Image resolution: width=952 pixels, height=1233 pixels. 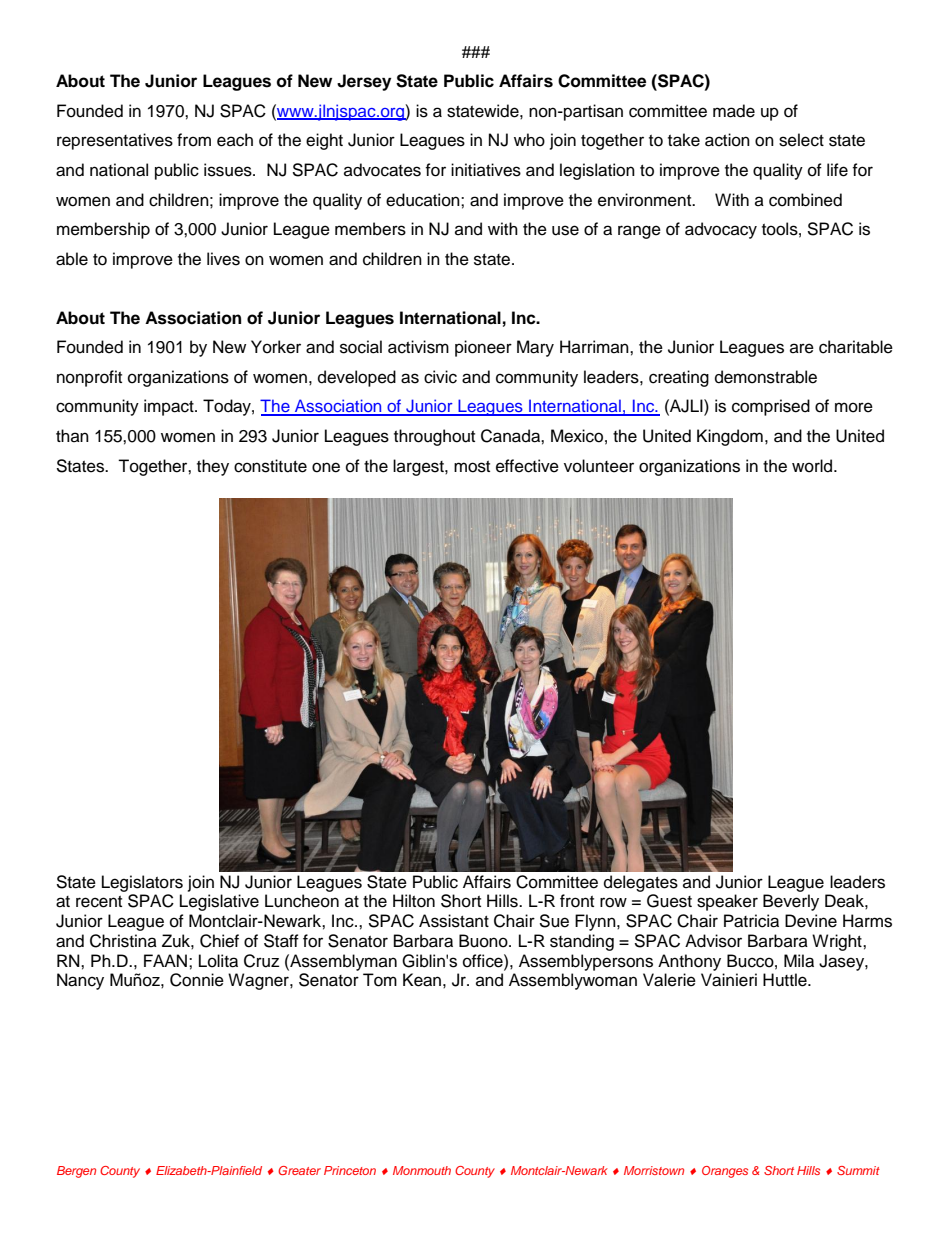 What do you see at coordinates (194, 140) in the document?
I see `from` at bounding box center [194, 140].
